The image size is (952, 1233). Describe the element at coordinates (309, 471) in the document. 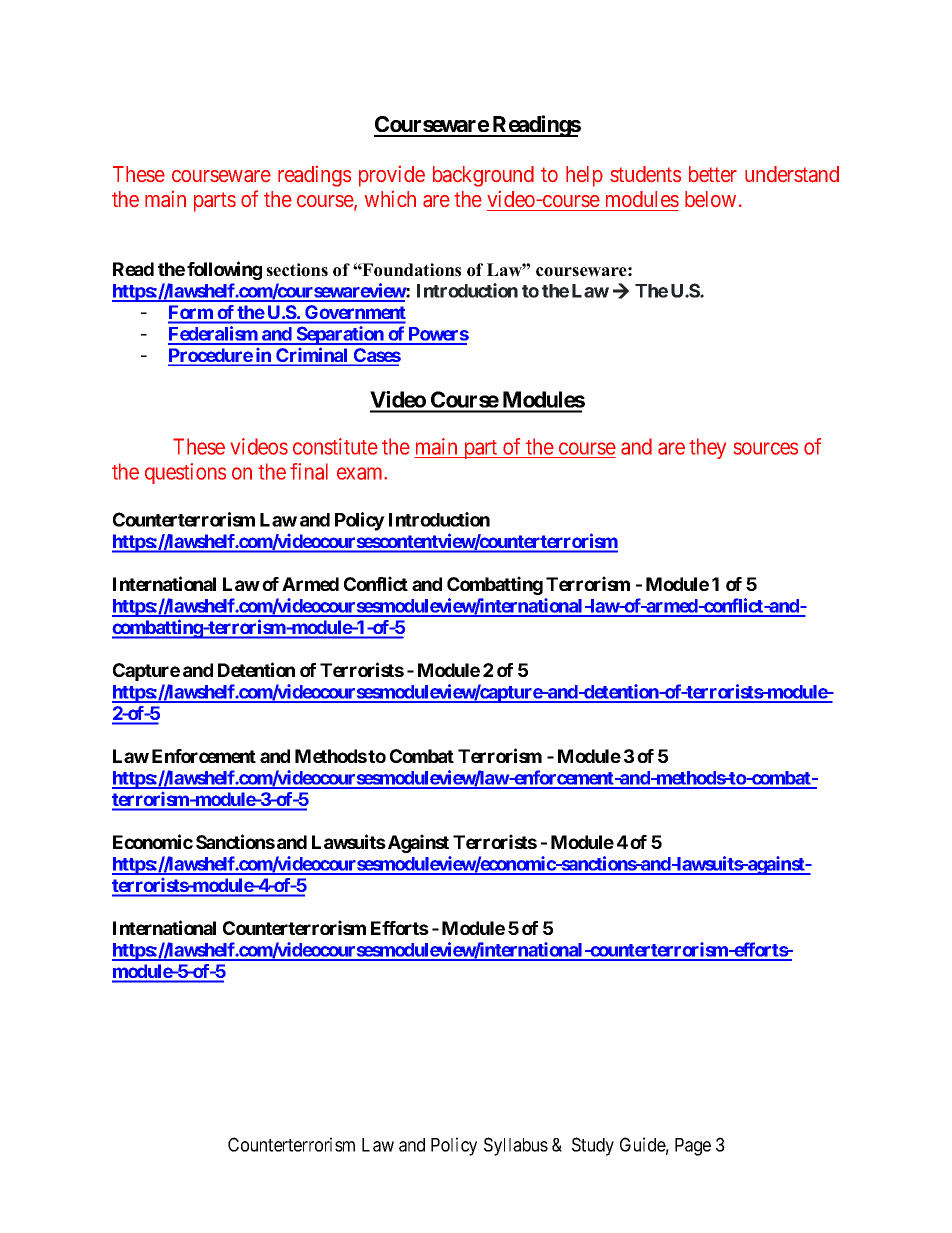

I see `final` at that location.
